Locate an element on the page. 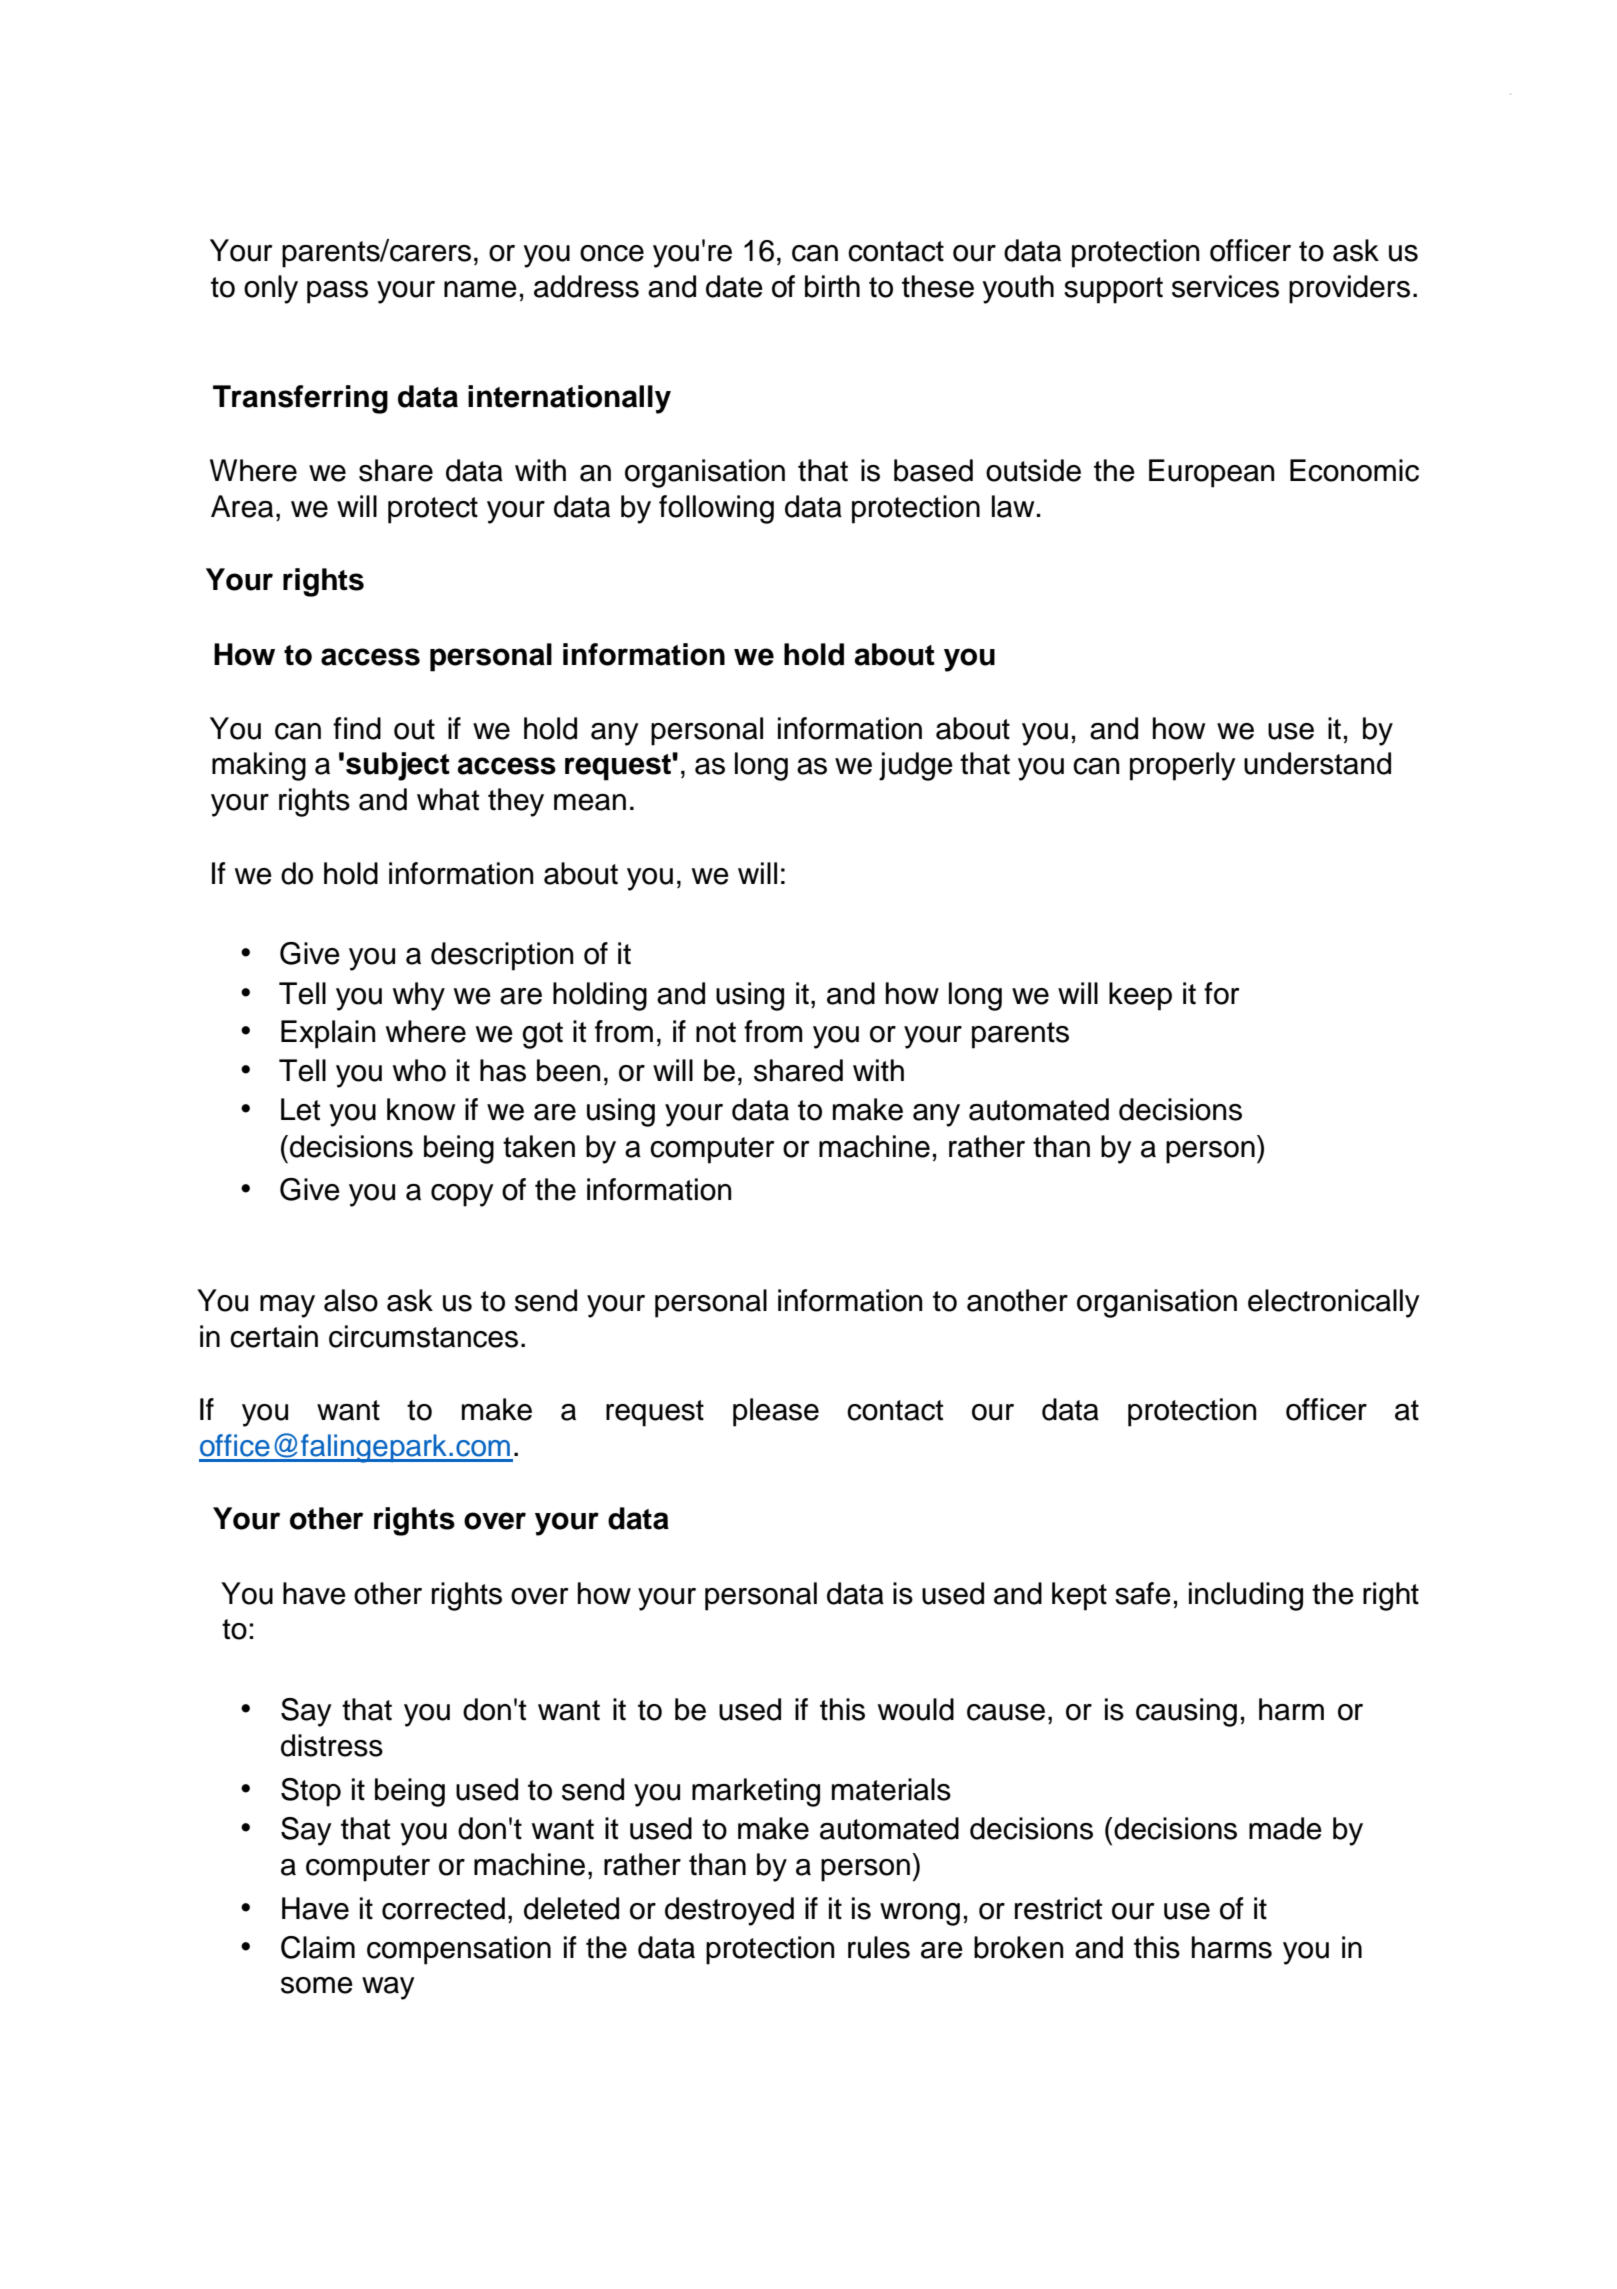 The image size is (1617, 2289). been is located at coordinates (568, 1070).
